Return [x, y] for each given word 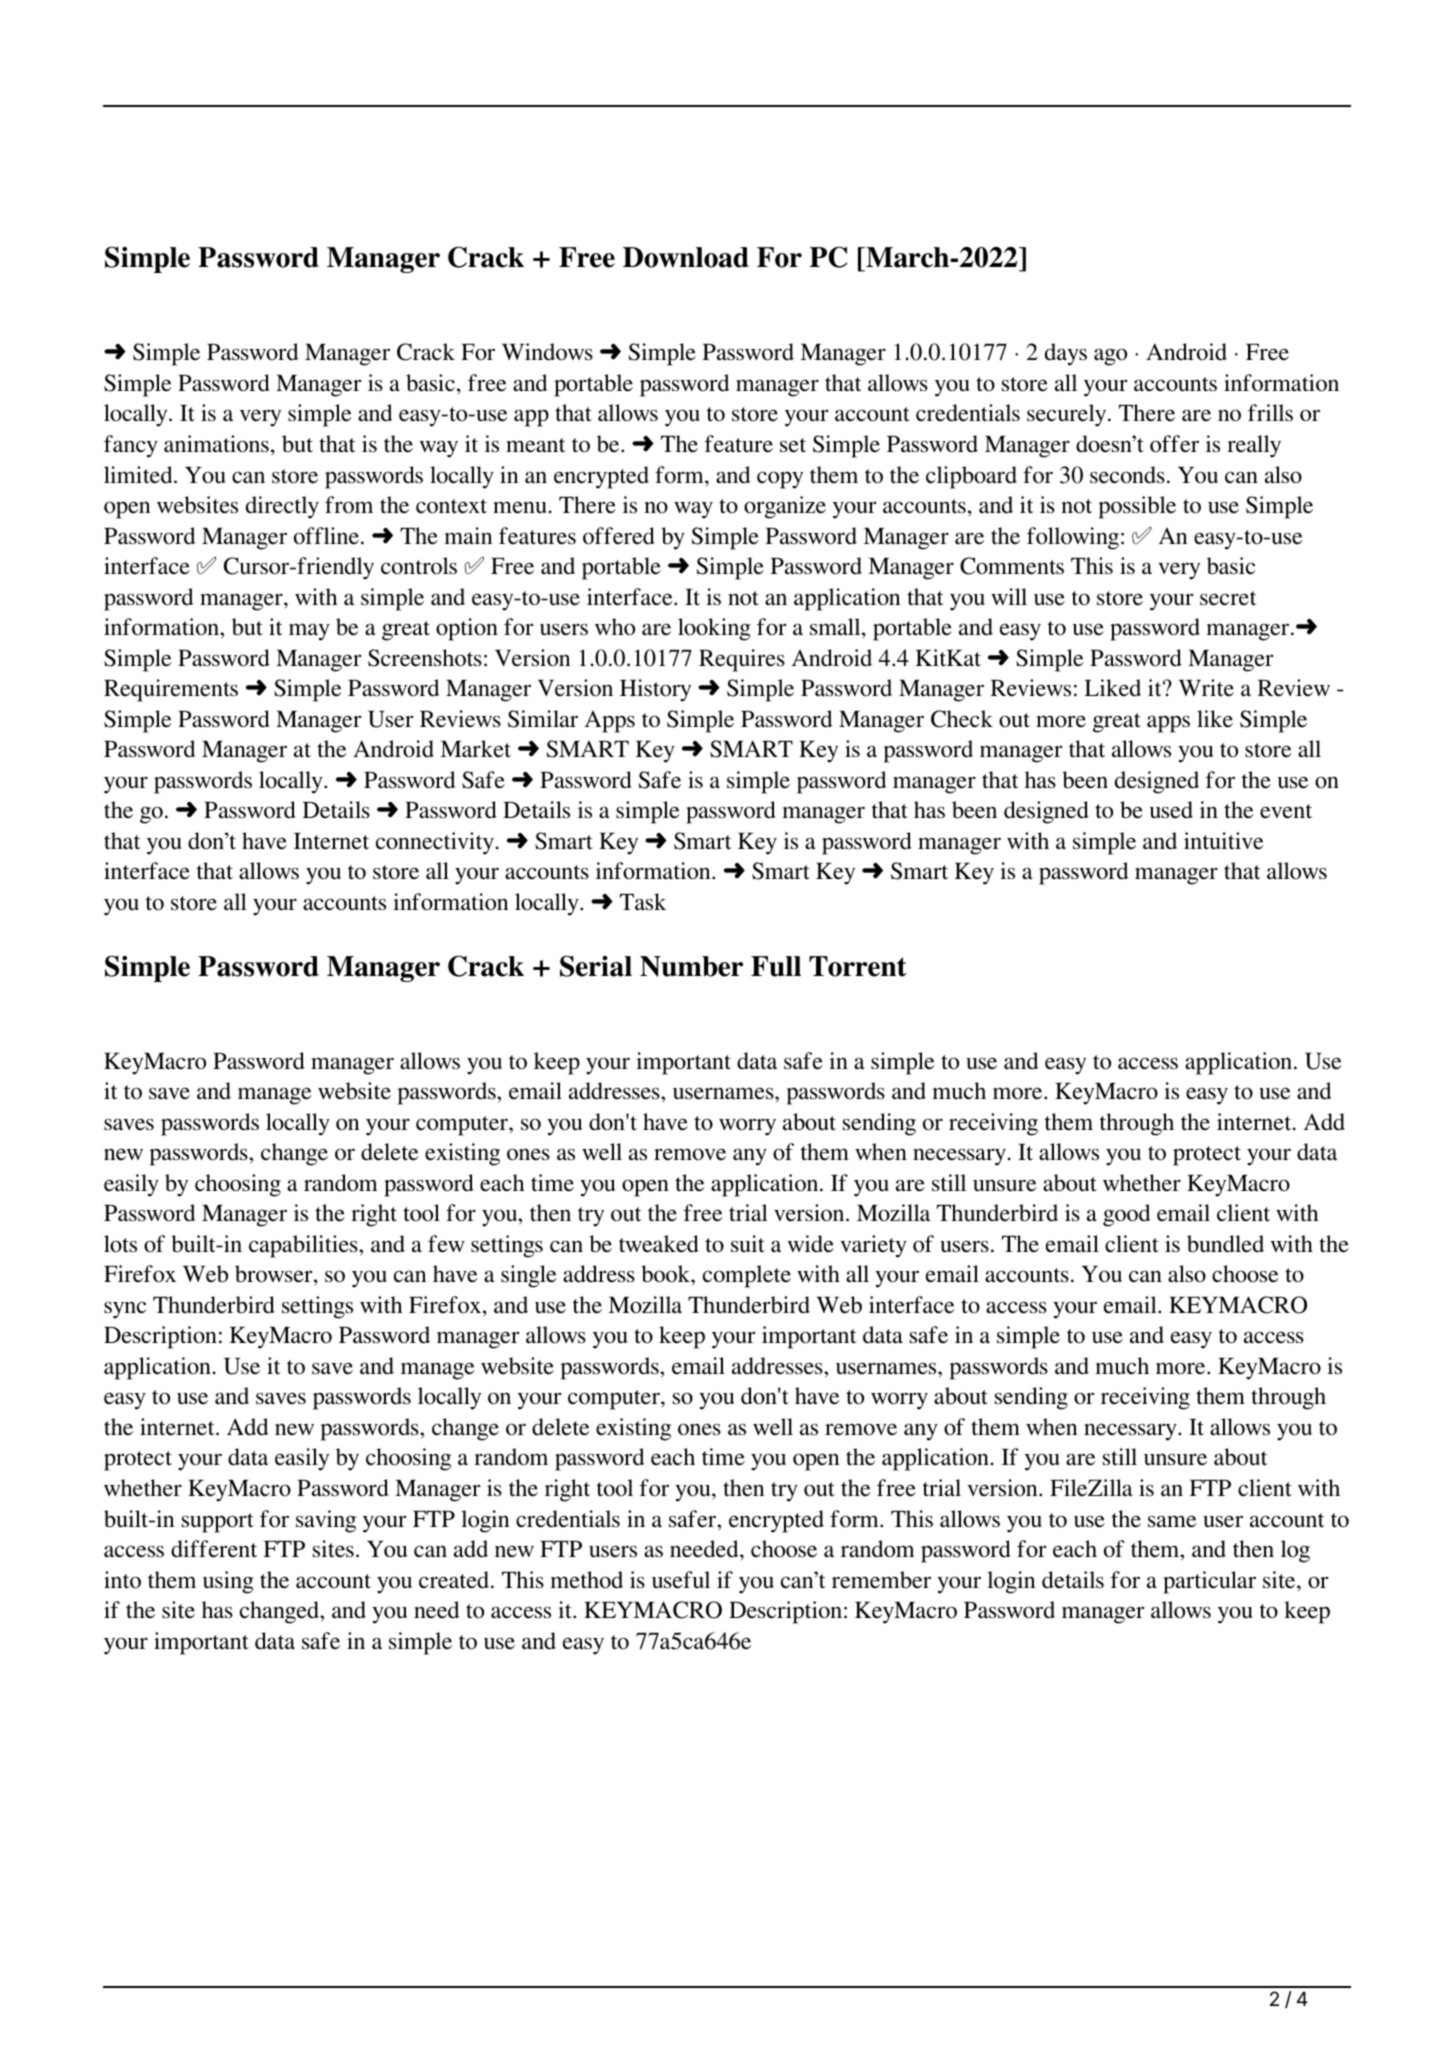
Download [686, 257]
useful [681, 1580]
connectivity [435, 843]
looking [714, 629]
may [309, 632]
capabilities [304, 1246]
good [1126, 1215]
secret [1228, 598]
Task [643, 902]
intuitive [1223, 841]
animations [216, 444]
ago [1110, 357]
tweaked [659, 1244]
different [214, 1549]
